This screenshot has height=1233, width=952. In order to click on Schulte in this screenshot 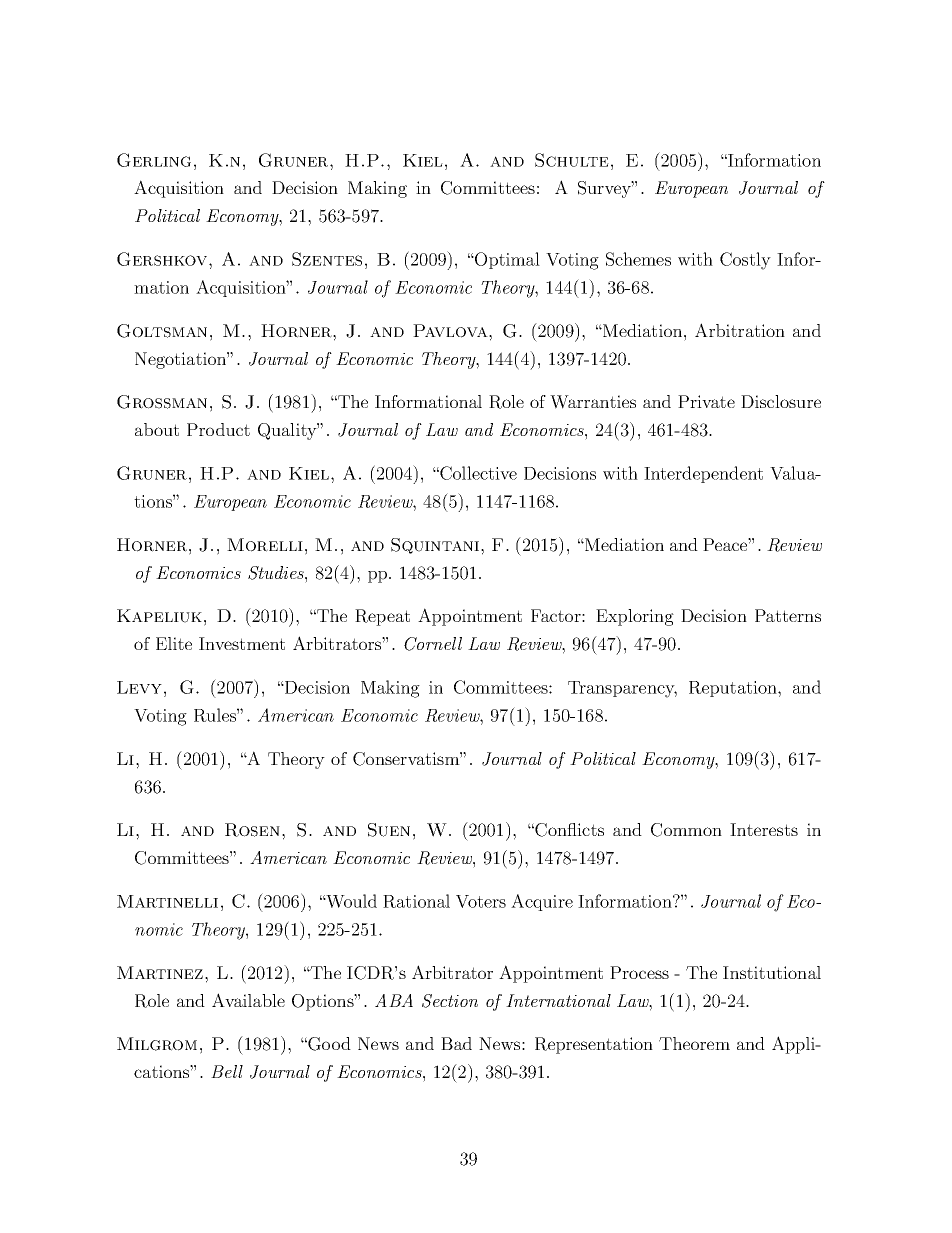, I will do `click(572, 160)`.
